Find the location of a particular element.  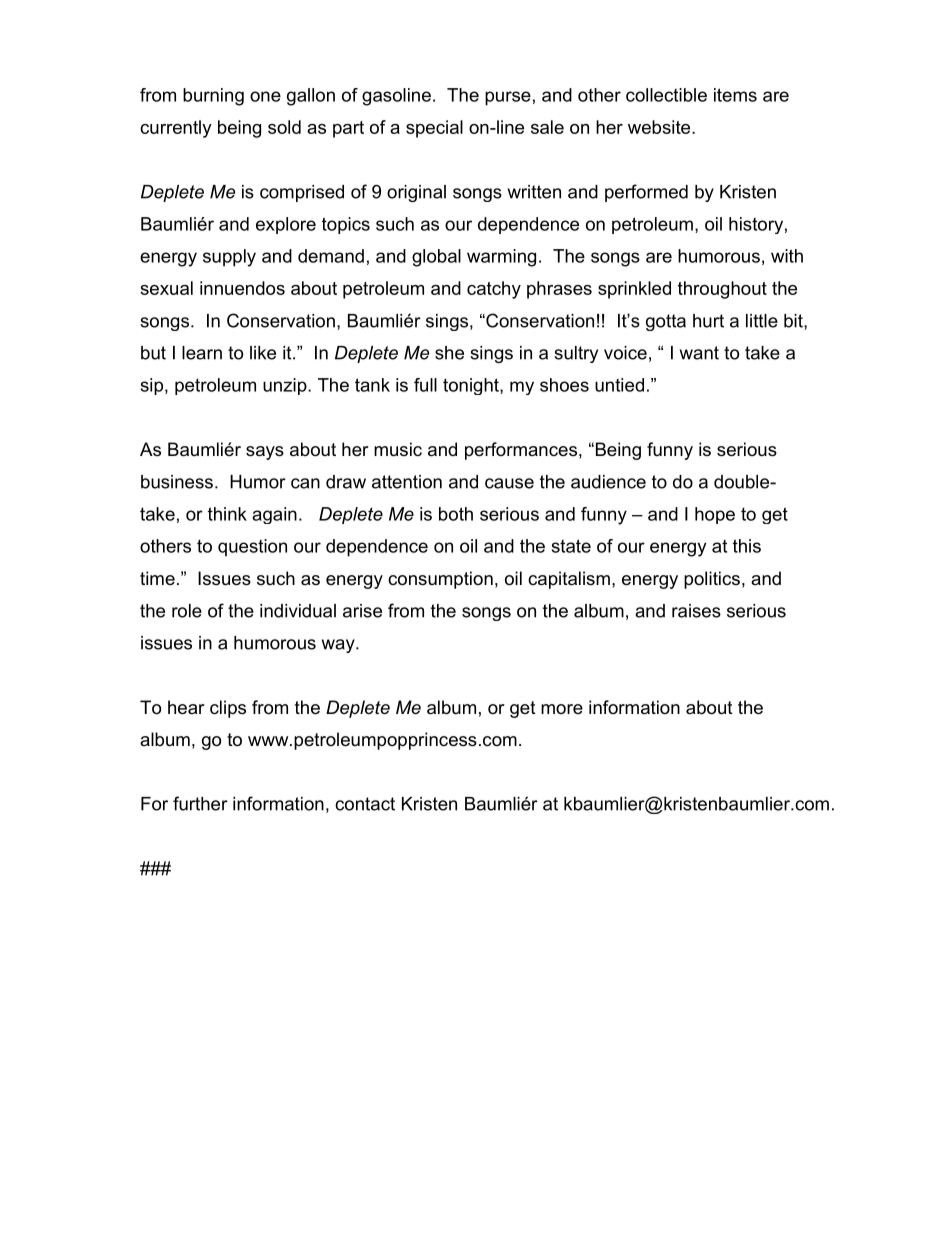

consumption is located at coordinates (440, 580).
